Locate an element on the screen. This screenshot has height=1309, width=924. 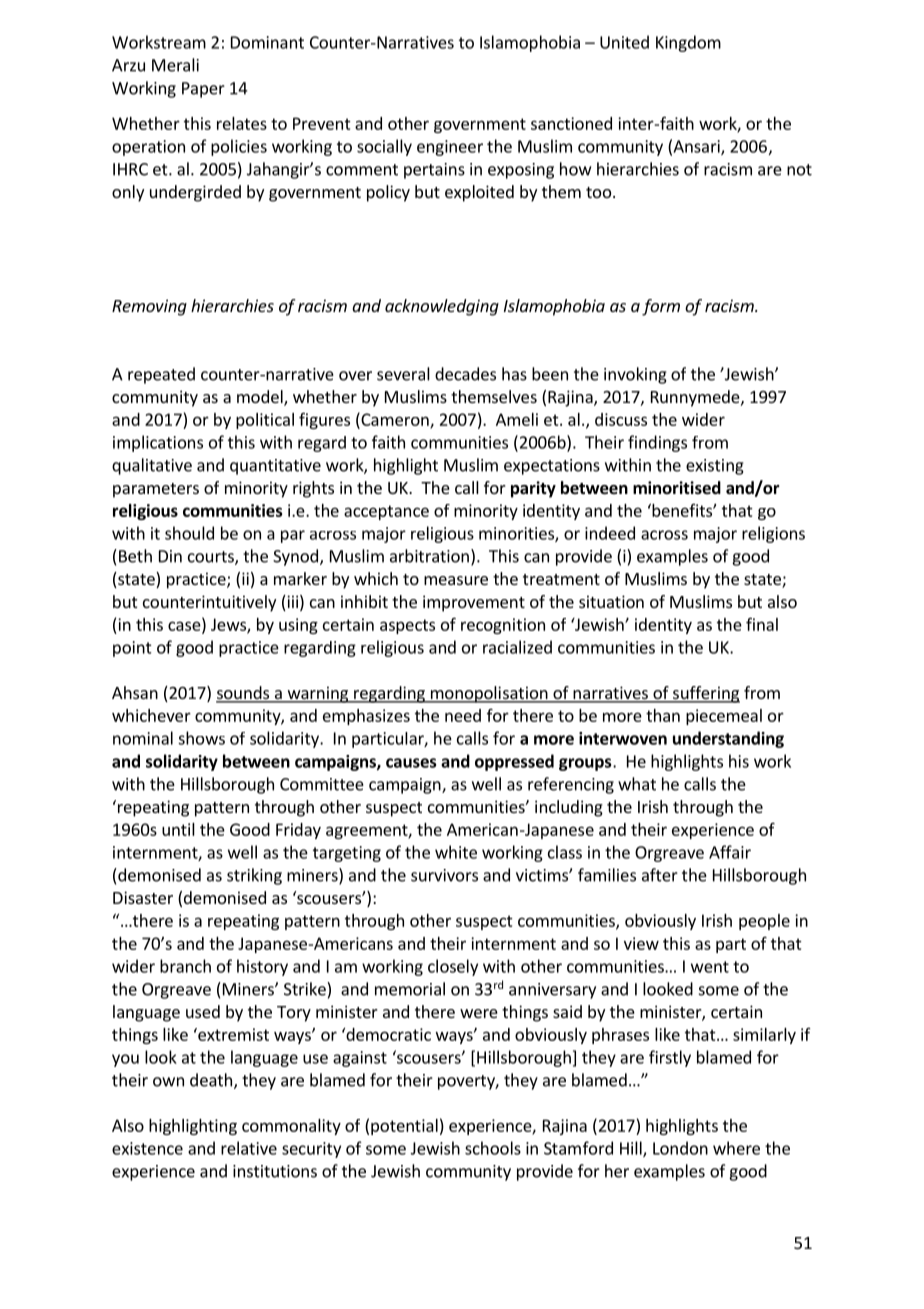
Affair is located at coordinates (730, 852).
